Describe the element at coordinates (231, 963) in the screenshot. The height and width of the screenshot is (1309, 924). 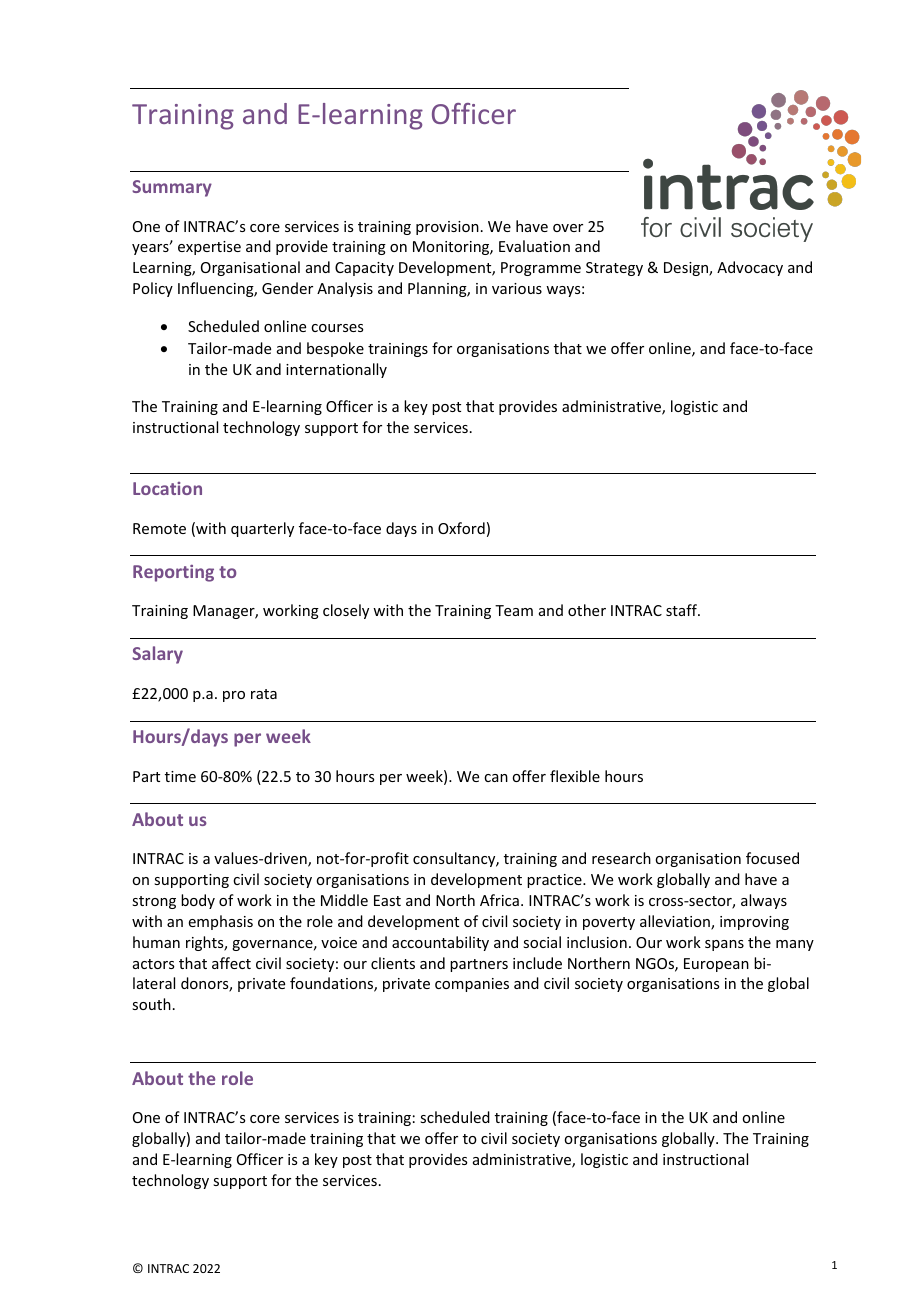
I see `affect` at that location.
